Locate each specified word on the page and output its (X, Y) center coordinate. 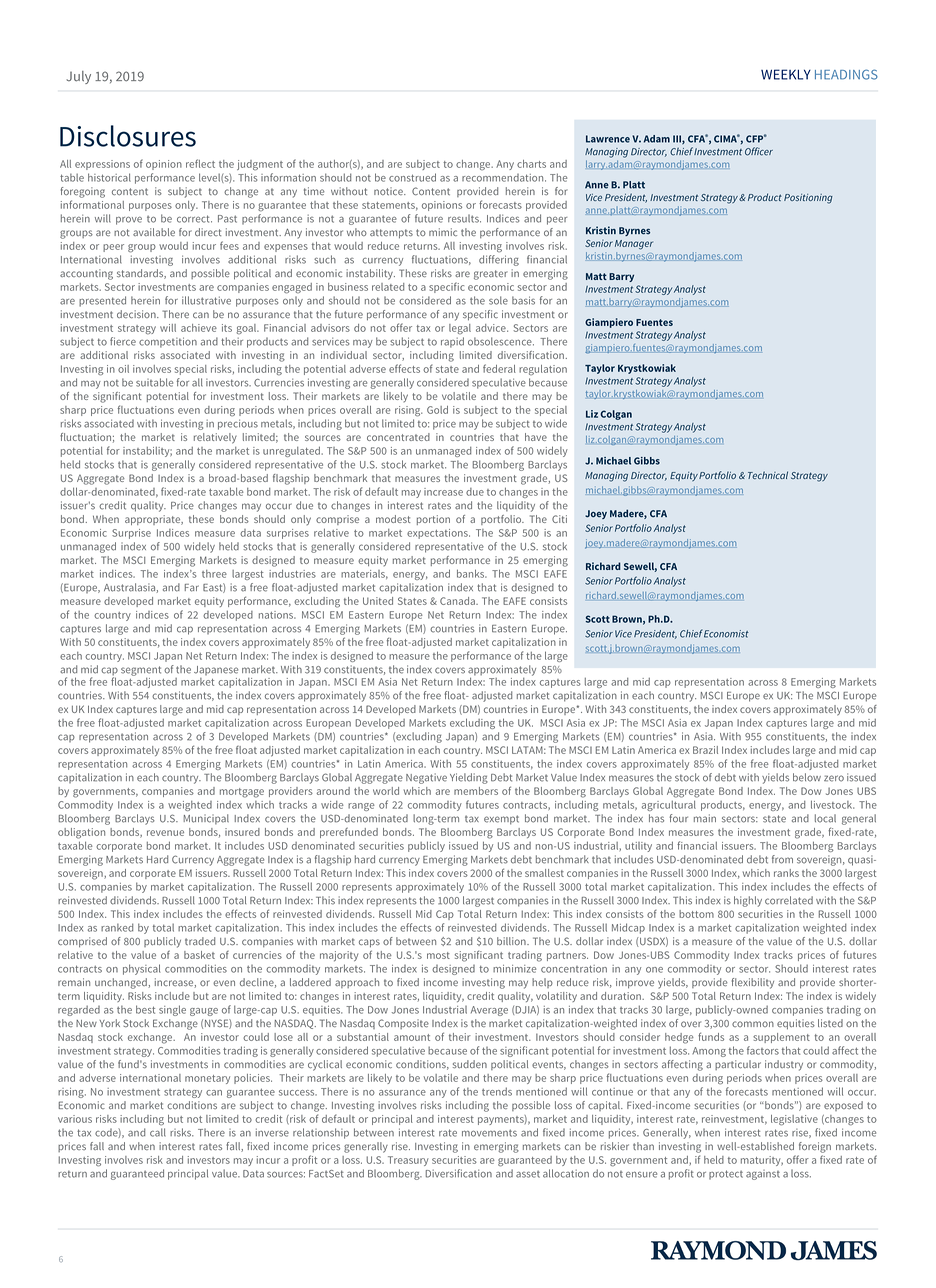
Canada (458, 601)
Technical (768, 475)
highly (748, 901)
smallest (544, 873)
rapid (452, 342)
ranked (117, 927)
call (158, 1132)
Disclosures (128, 136)
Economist (726, 634)
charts (531, 164)
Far (192, 588)
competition (168, 342)
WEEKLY (786, 74)
